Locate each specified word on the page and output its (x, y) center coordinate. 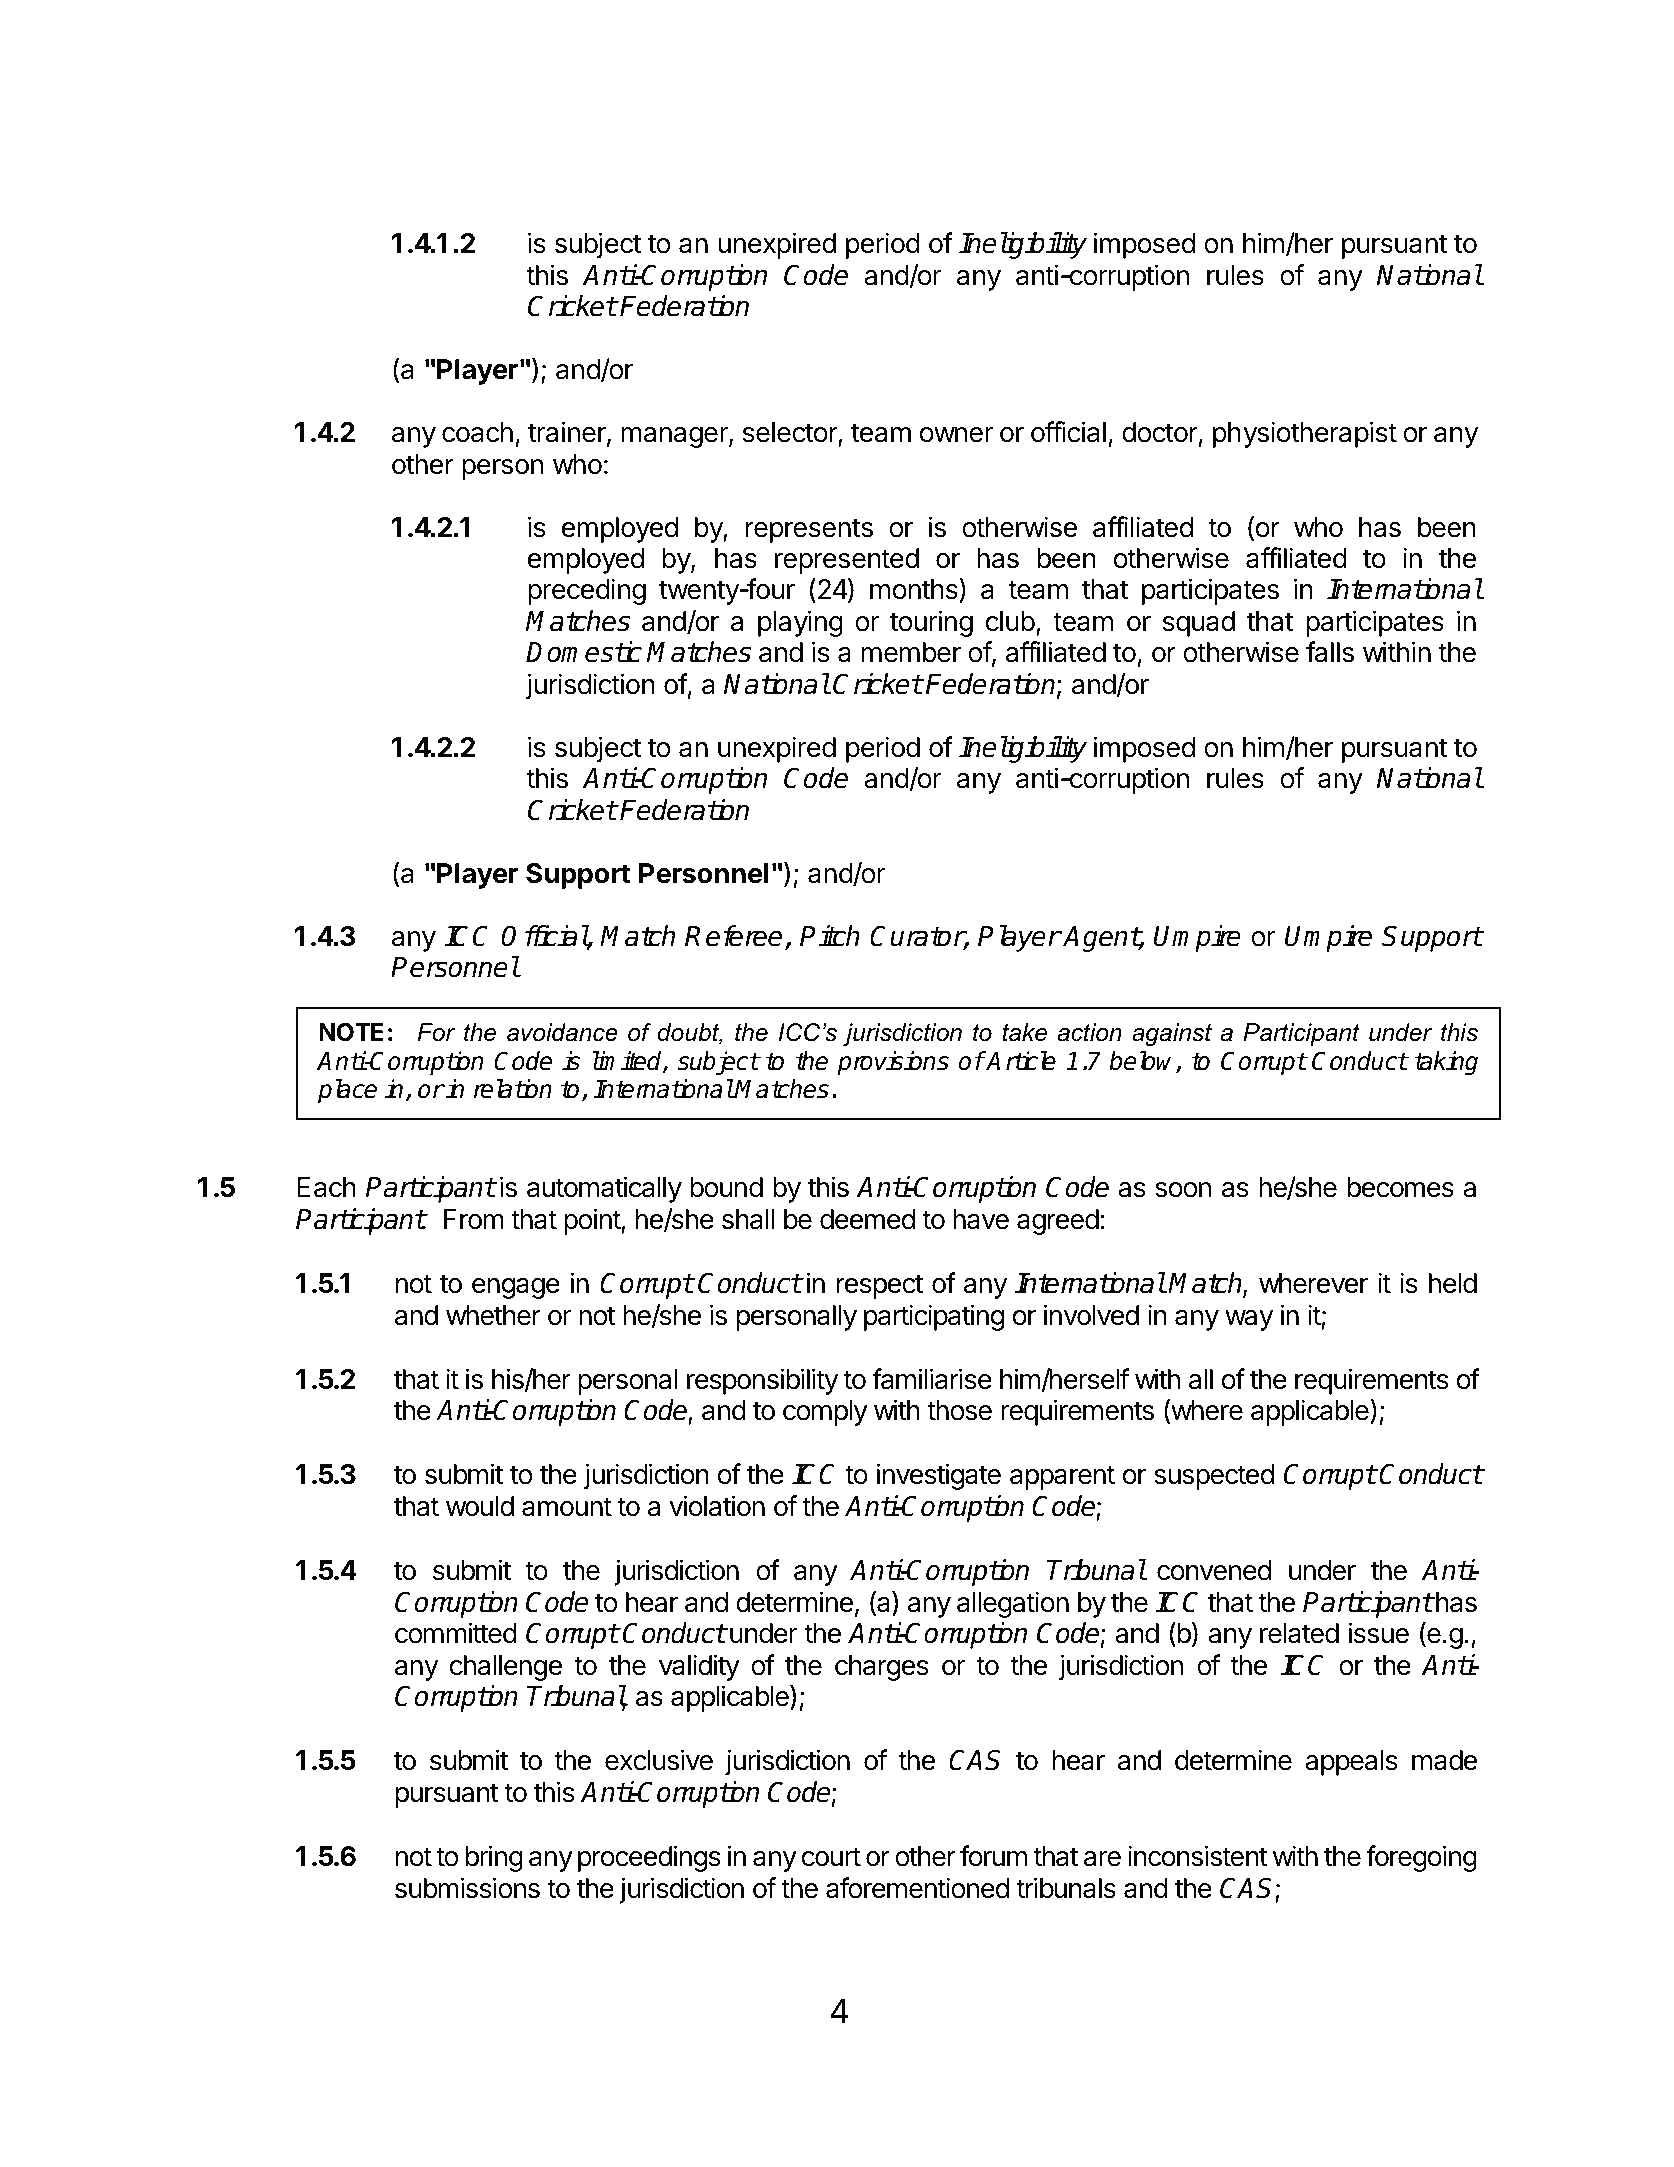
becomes (1401, 1187)
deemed (867, 1219)
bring (494, 1858)
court (831, 1857)
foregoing (1421, 1858)
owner (956, 435)
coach (477, 432)
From (474, 1219)
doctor (1160, 432)
